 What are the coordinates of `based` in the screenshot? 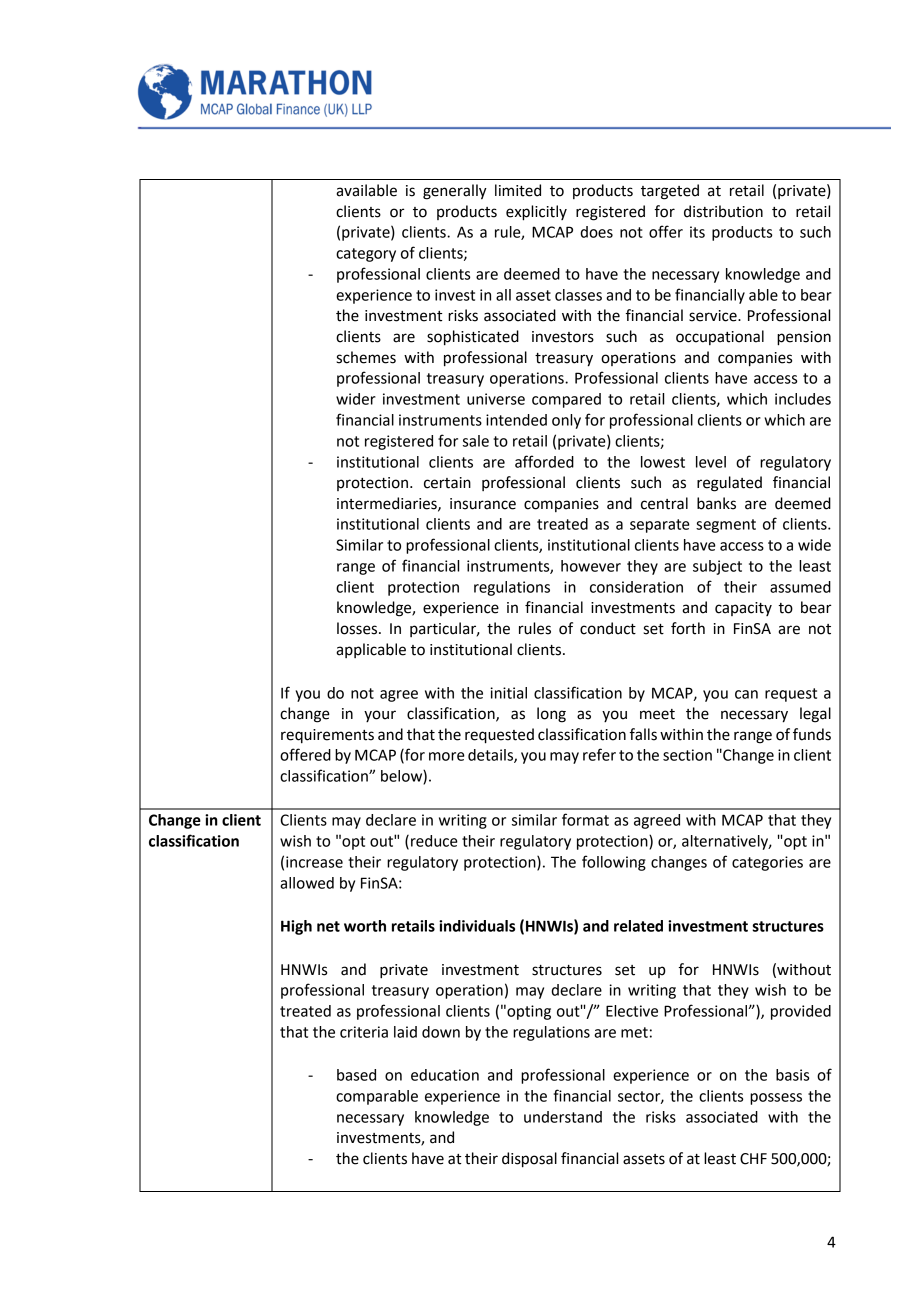 It's located at (356, 1075).
